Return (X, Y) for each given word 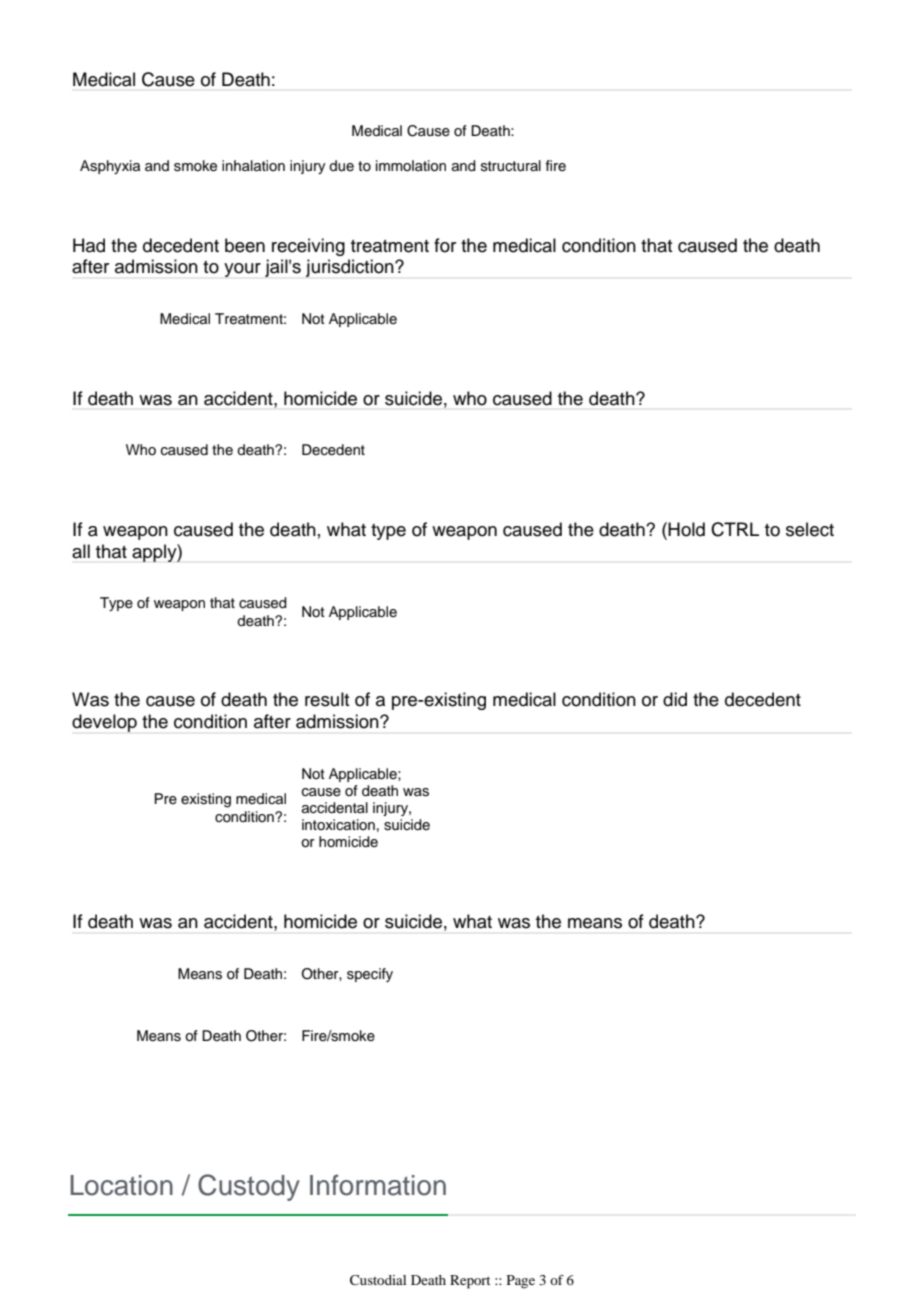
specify (370, 975)
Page (521, 1282)
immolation (411, 166)
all (81, 551)
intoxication (338, 824)
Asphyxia (110, 167)
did (675, 699)
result (327, 699)
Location (122, 1185)
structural (511, 166)
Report (470, 1282)
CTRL (735, 529)
